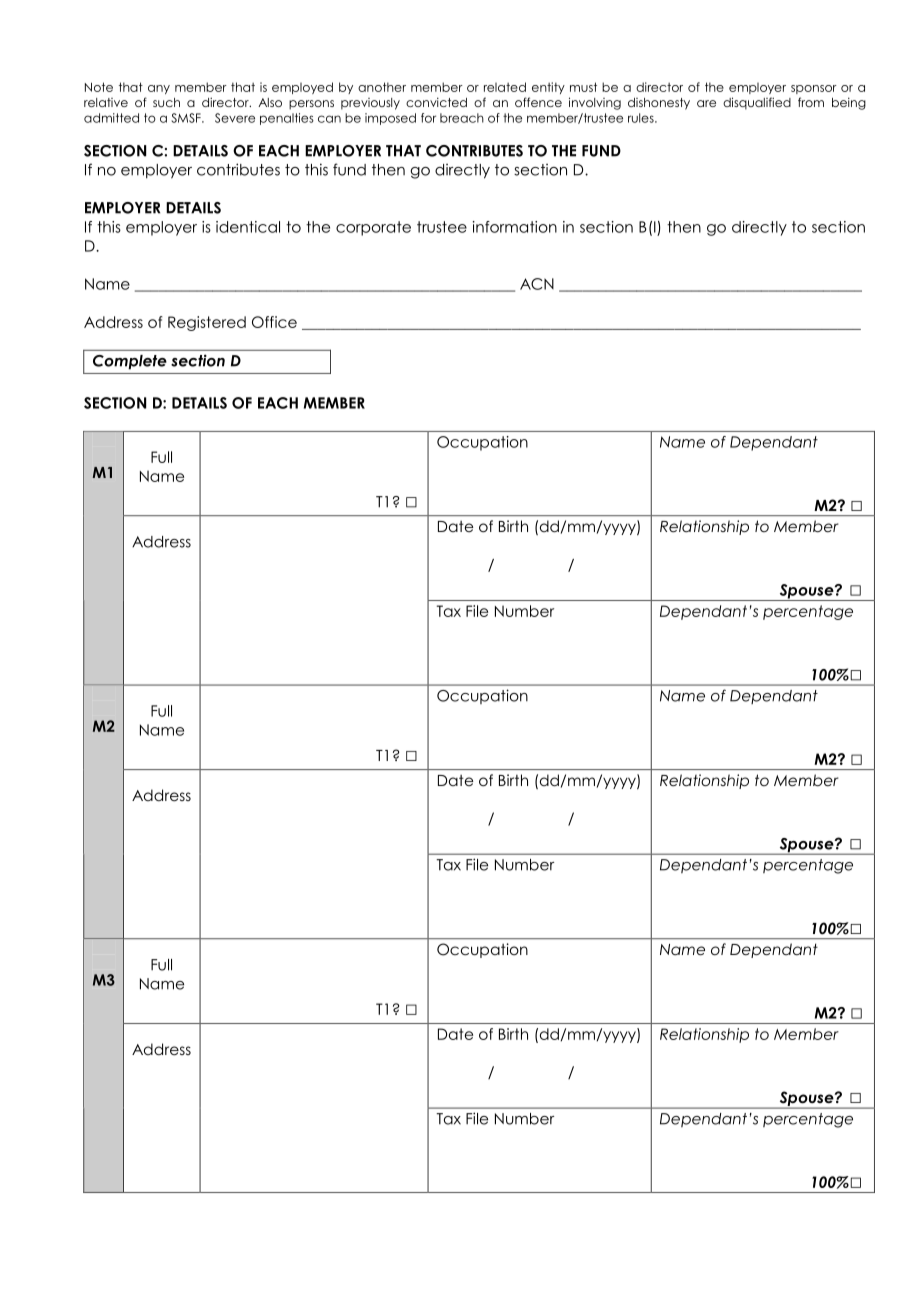 The width and height of the screenshot is (924, 1308). I want to click on rules, so click(642, 118).
